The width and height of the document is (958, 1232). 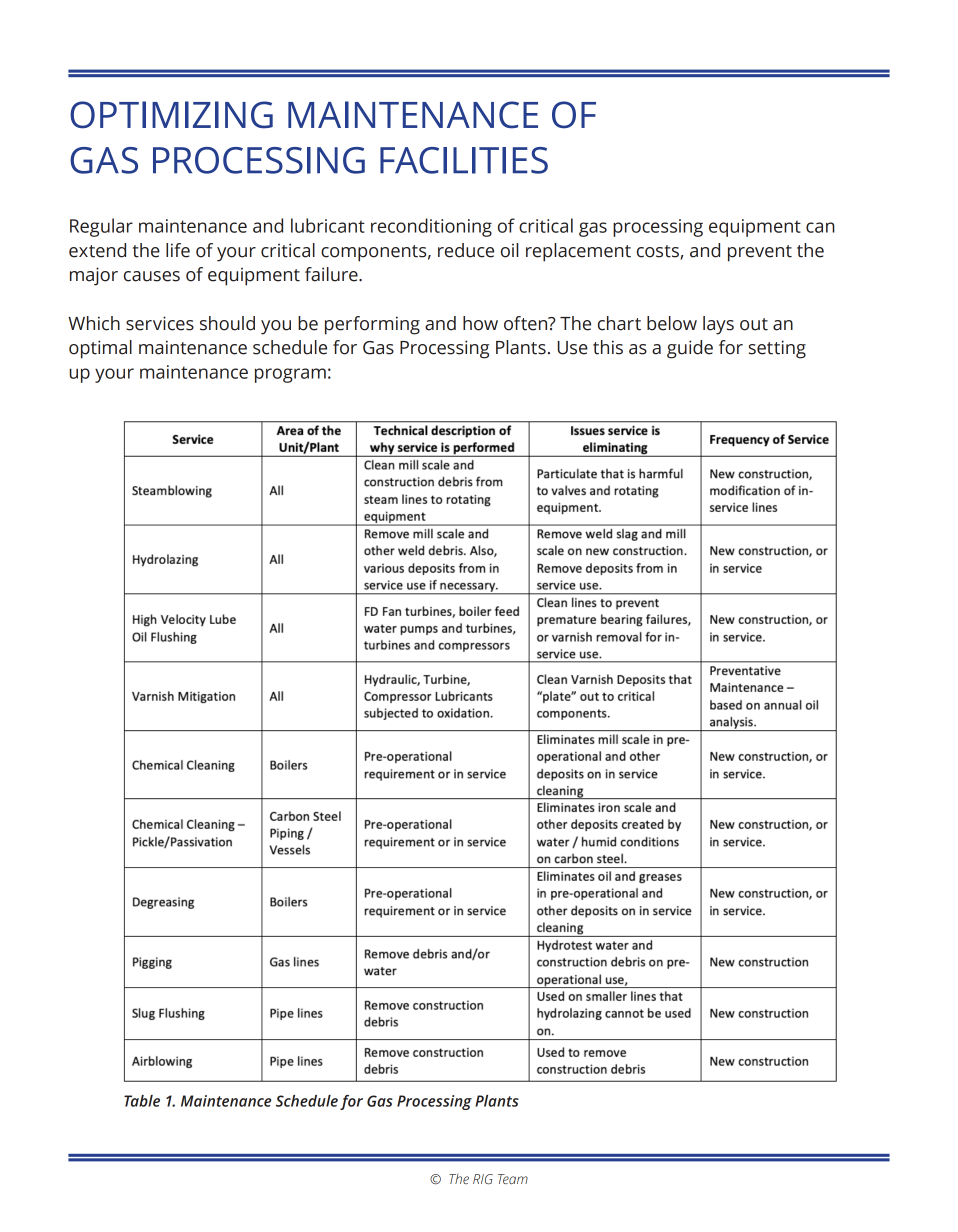 What do you see at coordinates (659, 252) in the document?
I see `costs` at bounding box center [659, 252].
